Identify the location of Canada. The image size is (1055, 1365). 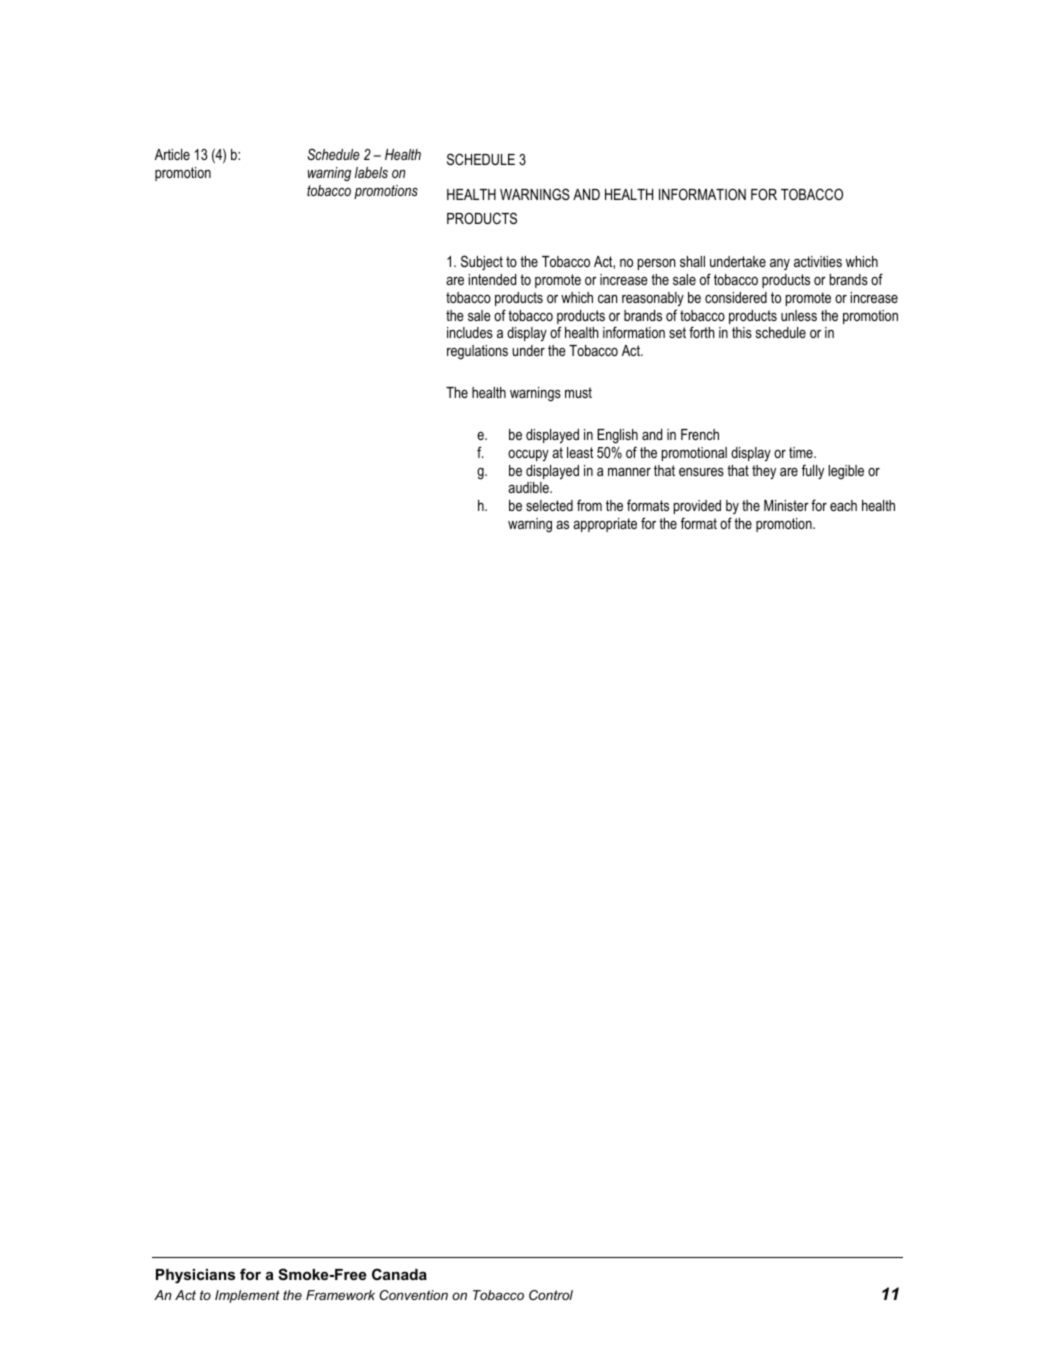
(399, 1274).
